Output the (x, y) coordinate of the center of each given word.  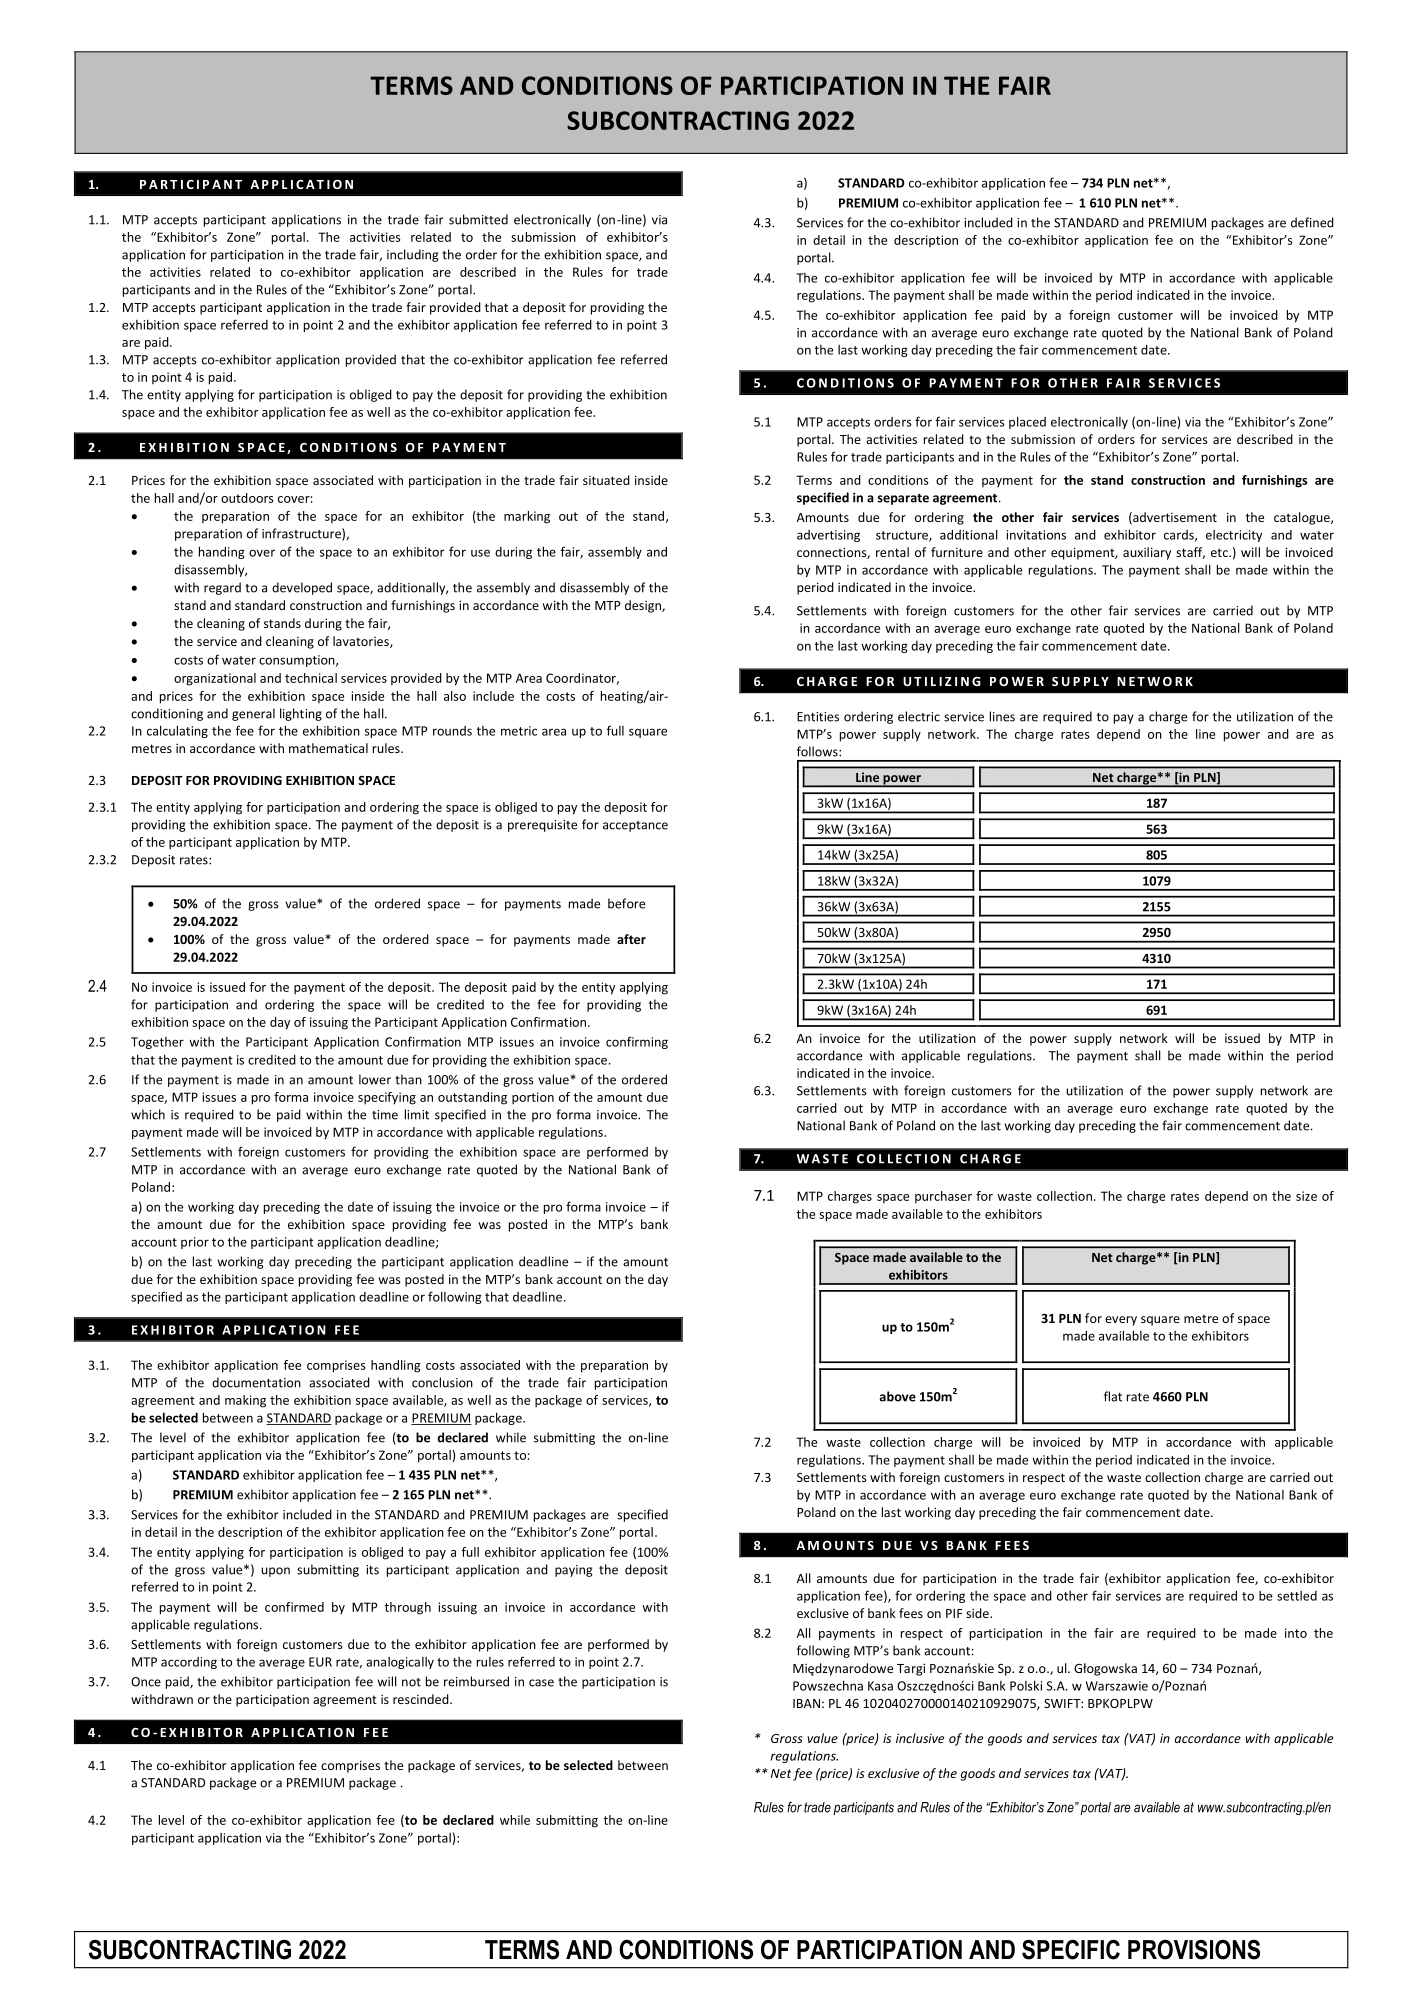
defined (1312, 222)
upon (275, 1572)
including (413, 255)
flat (1113, 1396)
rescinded (422, 1699)
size (1306, 1196)
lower (375, 1079)
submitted (478, 219)
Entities (818, 717)
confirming (637, 1042)
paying (574, 1571)
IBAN (806, 1703)
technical (311, 678)
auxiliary (1147, 553)
